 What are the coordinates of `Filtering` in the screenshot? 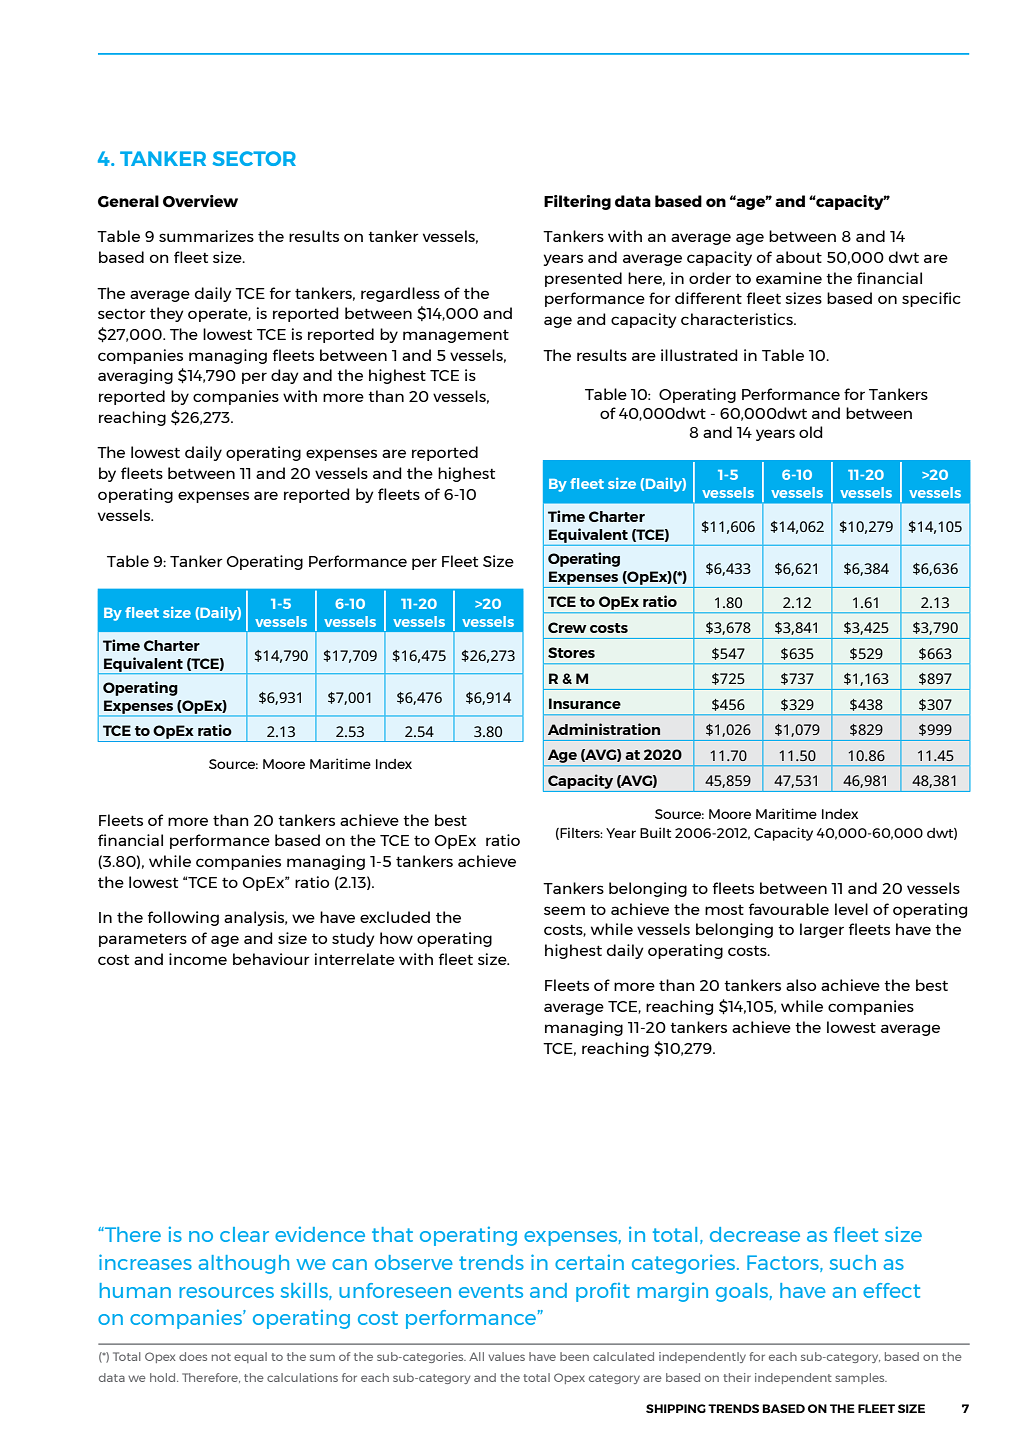 It's located at (577, 202).
